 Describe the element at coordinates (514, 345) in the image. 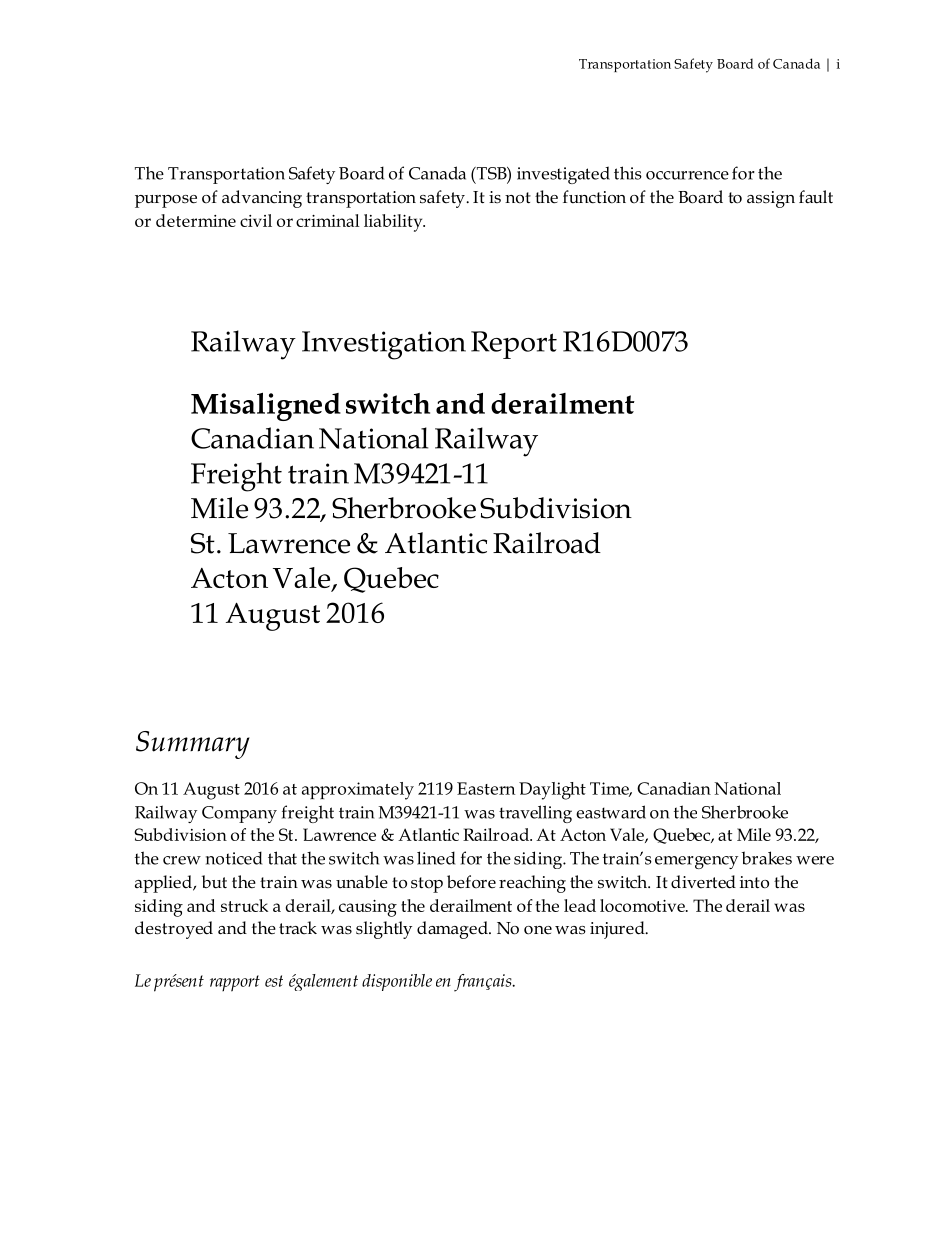

I see `Report` at that location.
